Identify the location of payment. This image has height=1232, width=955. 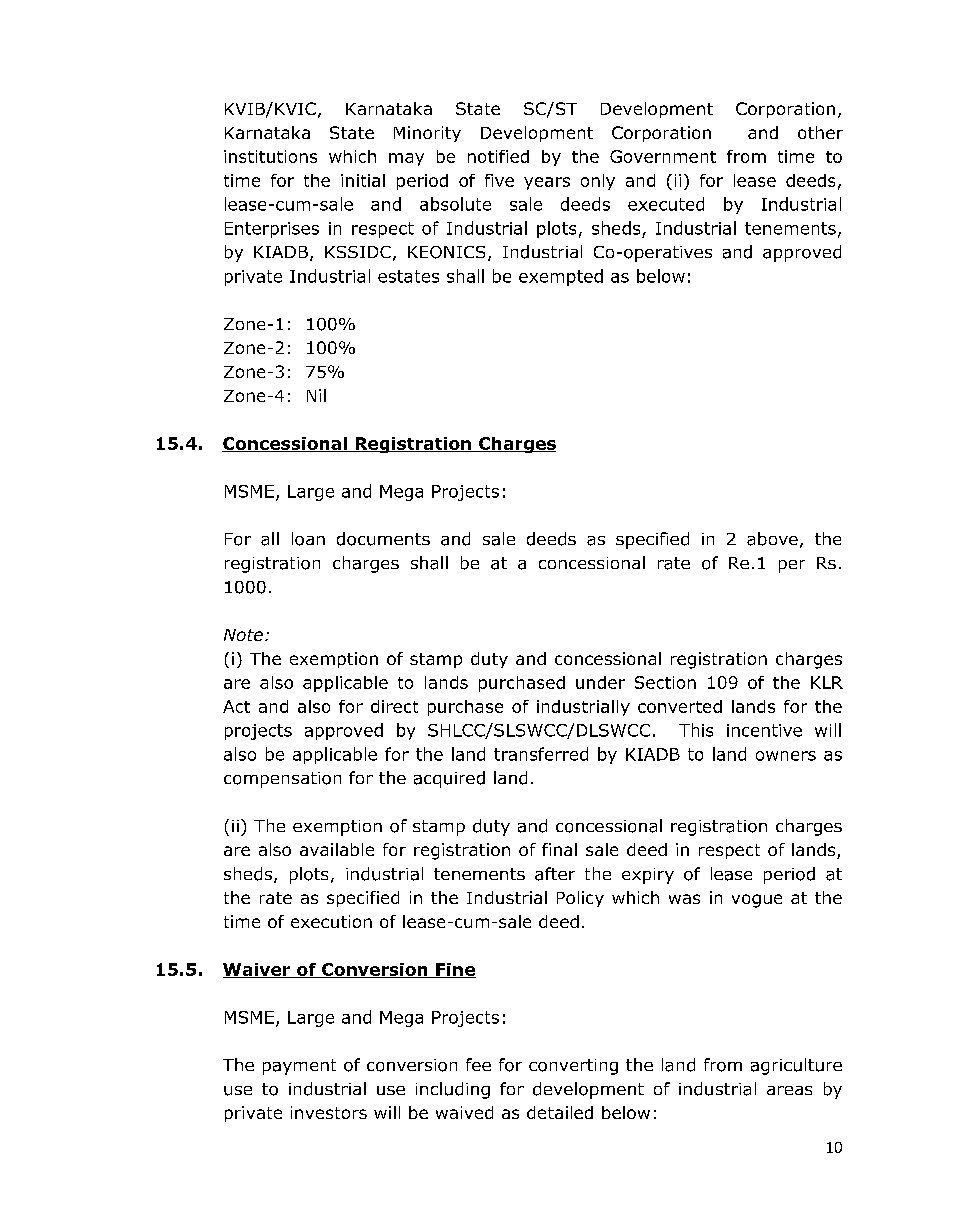
(299, 1067).
